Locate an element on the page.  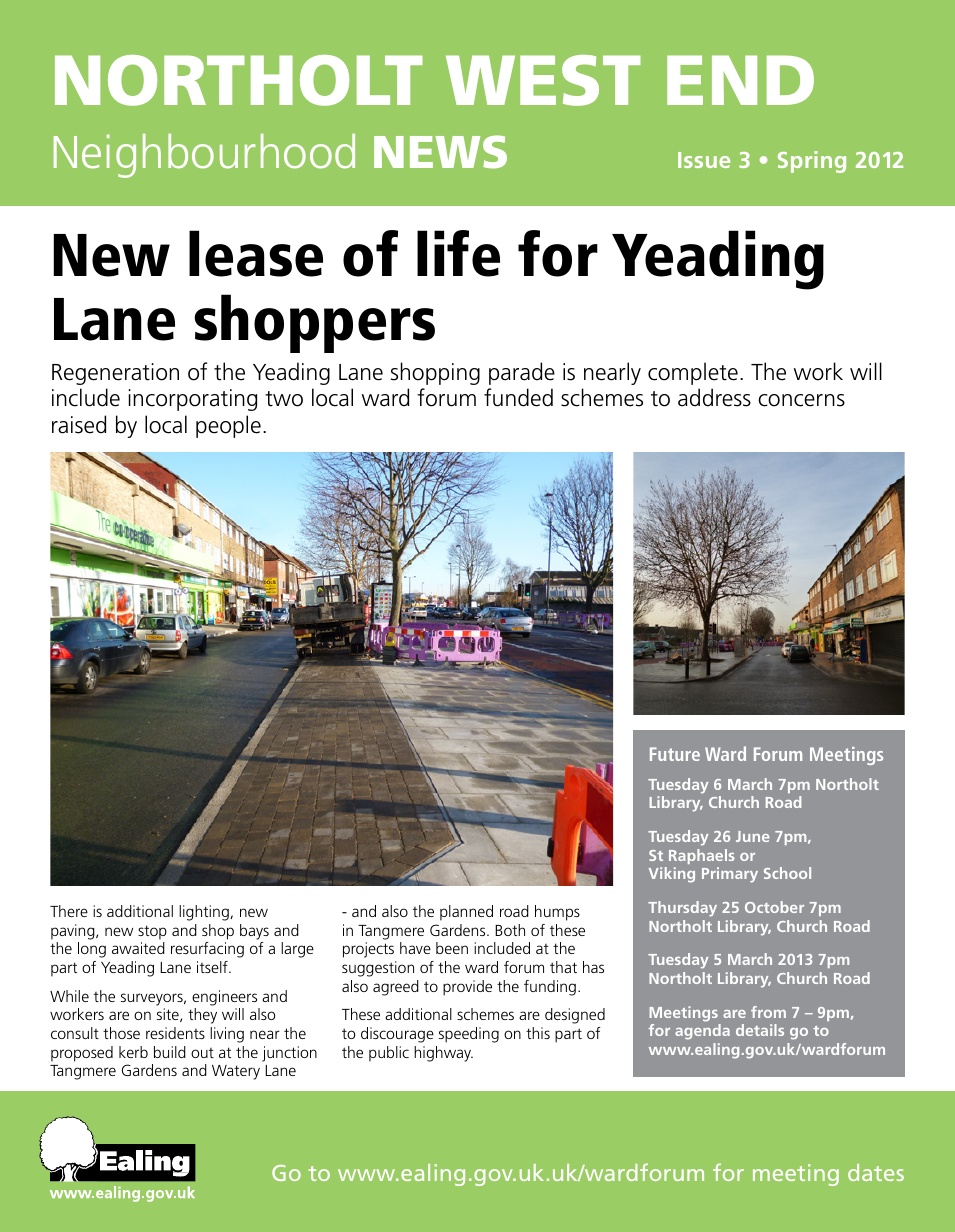
people is located at coordinates (228, 426).
